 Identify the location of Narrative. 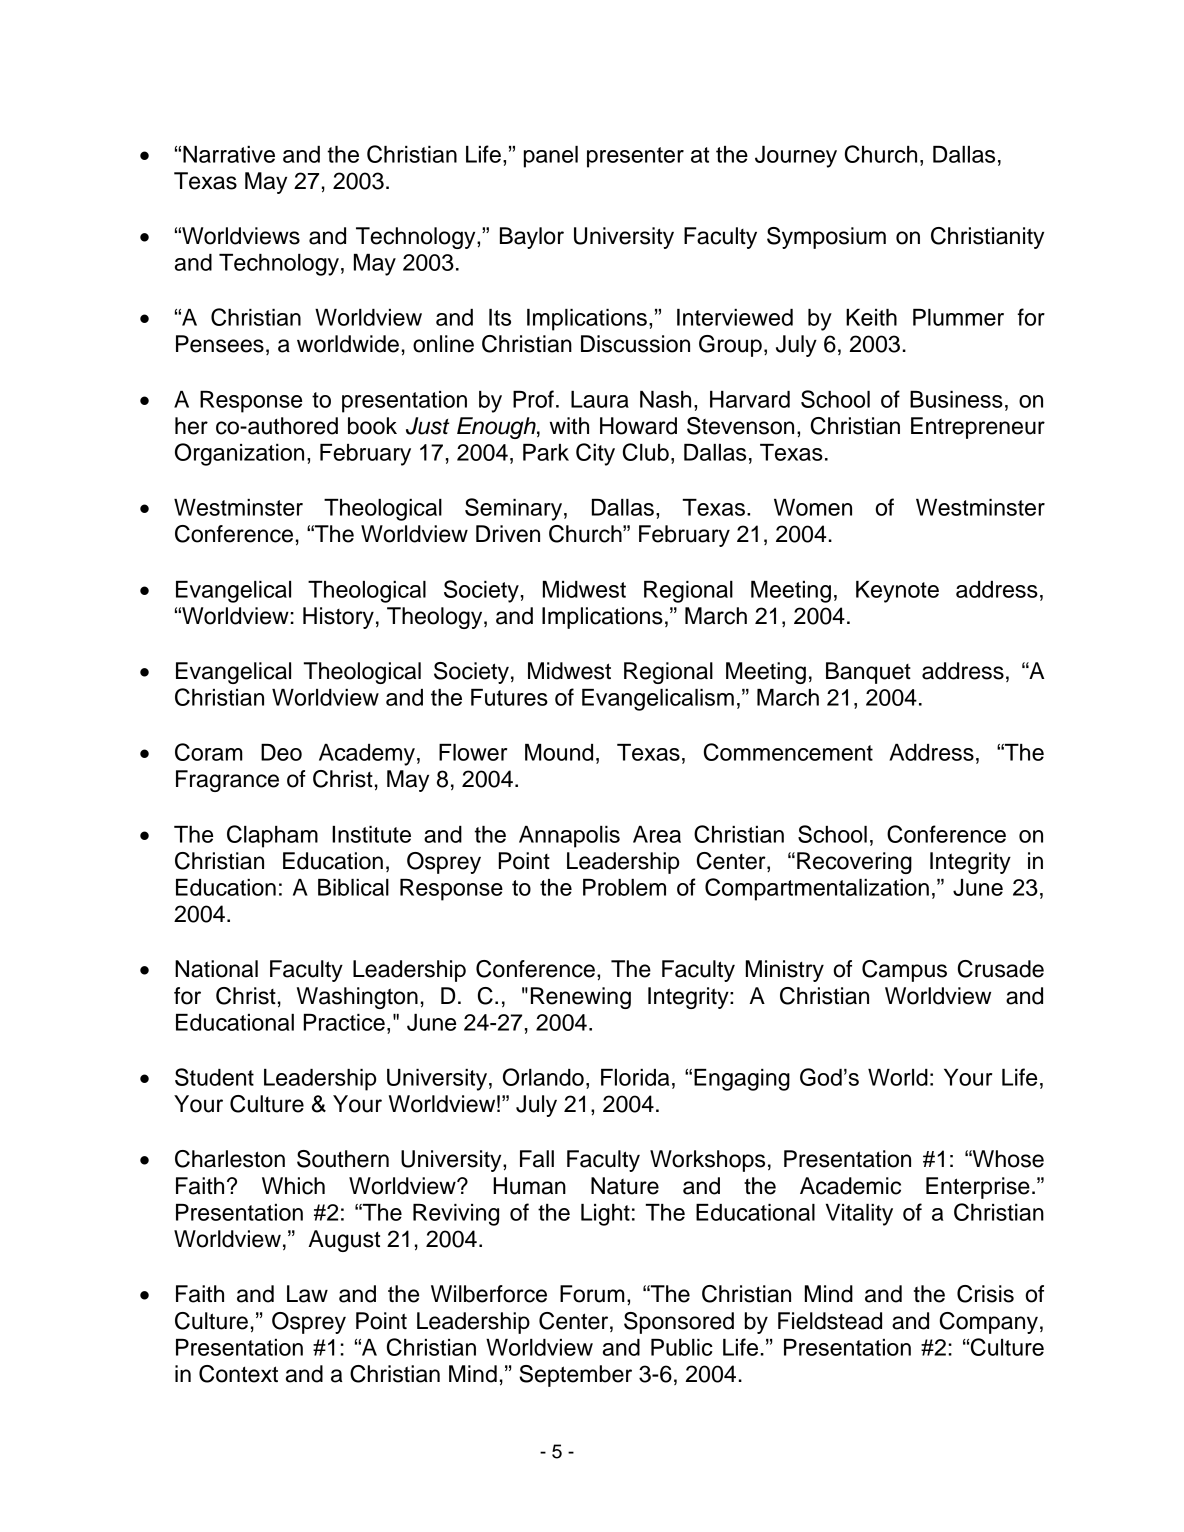
(229, 154).
